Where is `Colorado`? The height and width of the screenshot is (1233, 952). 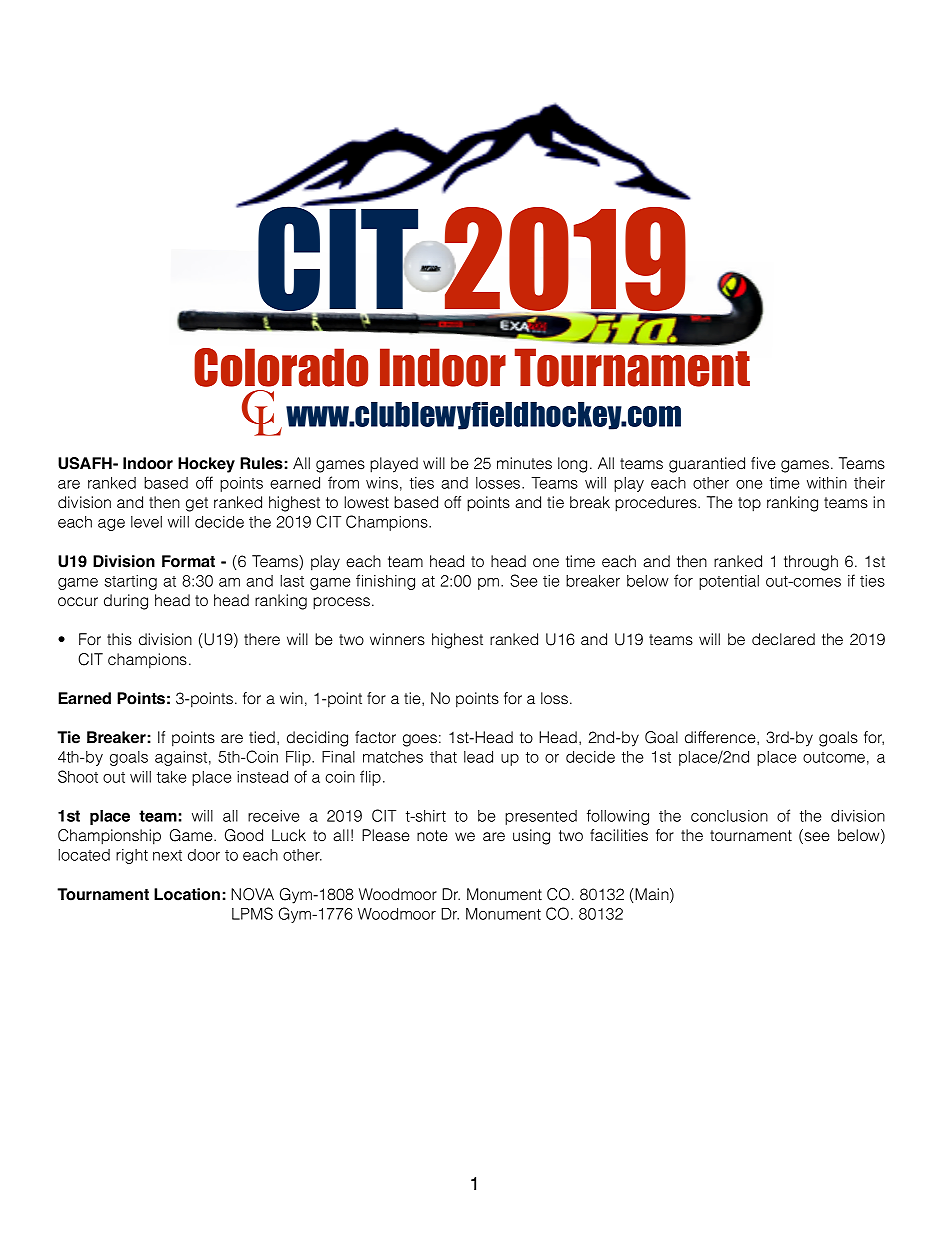
Colorado is located at coordinates (281, 367).
